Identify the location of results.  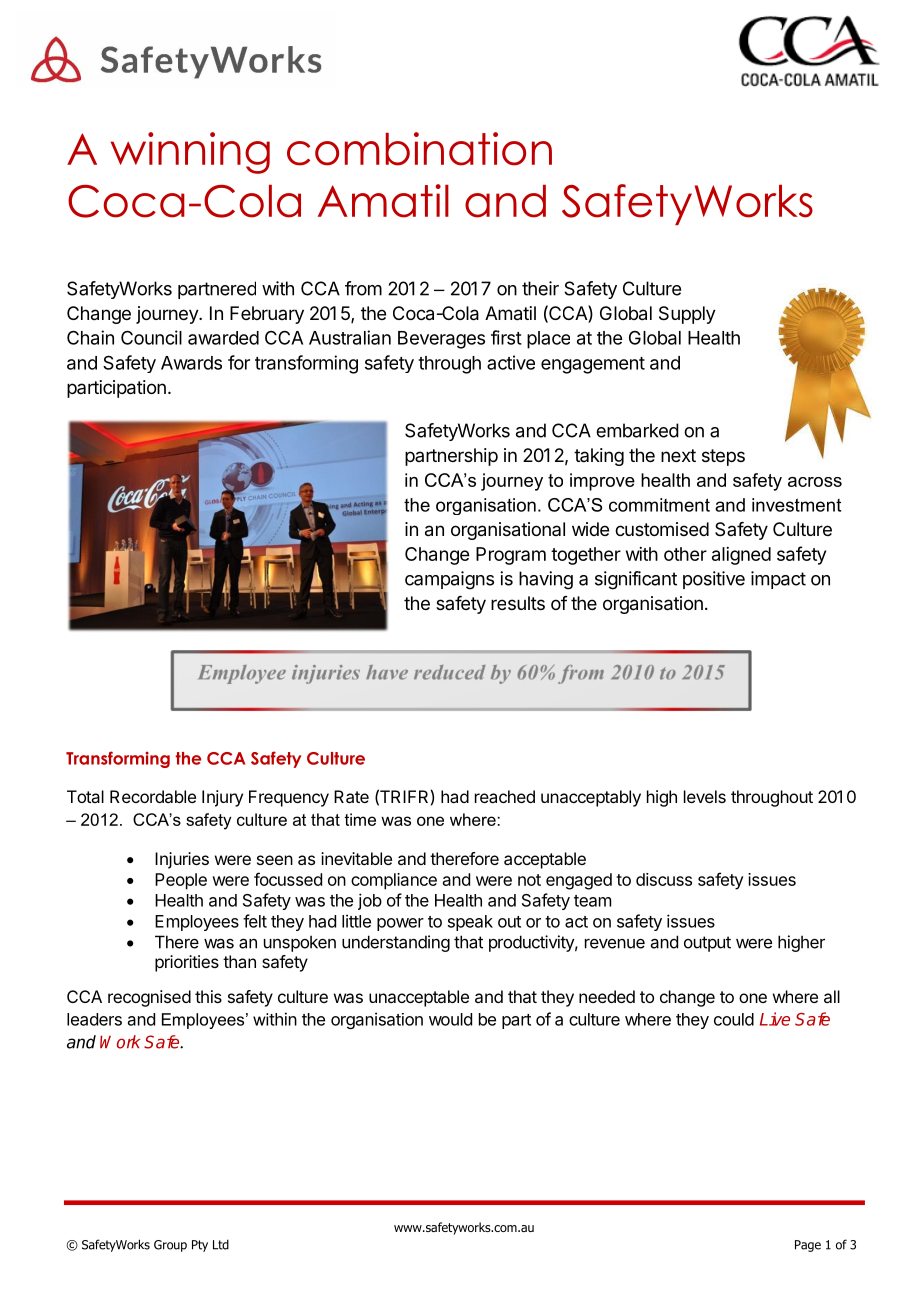
(518, 603).
